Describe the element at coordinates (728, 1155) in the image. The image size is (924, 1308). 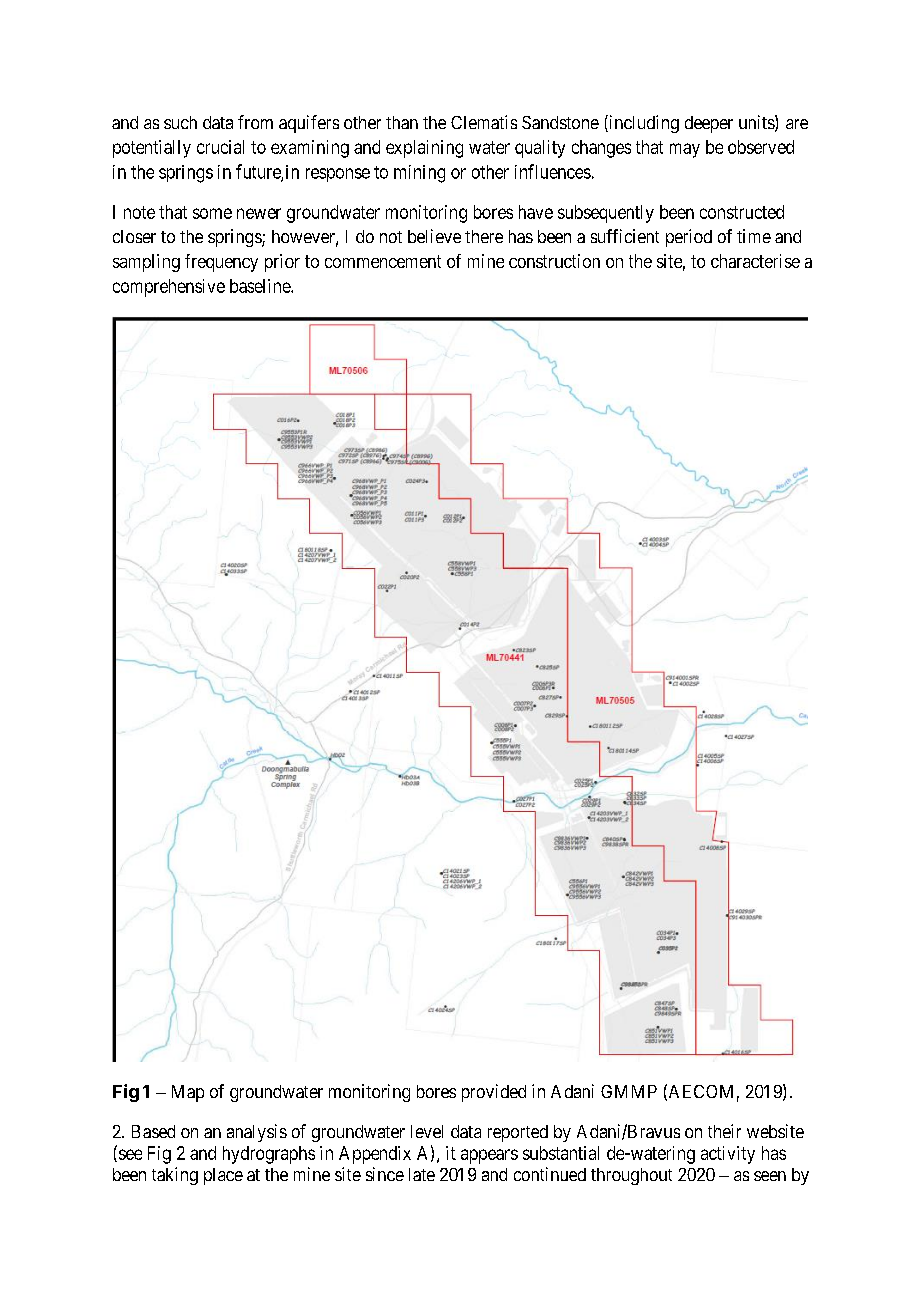
I see `activity` at that location.
